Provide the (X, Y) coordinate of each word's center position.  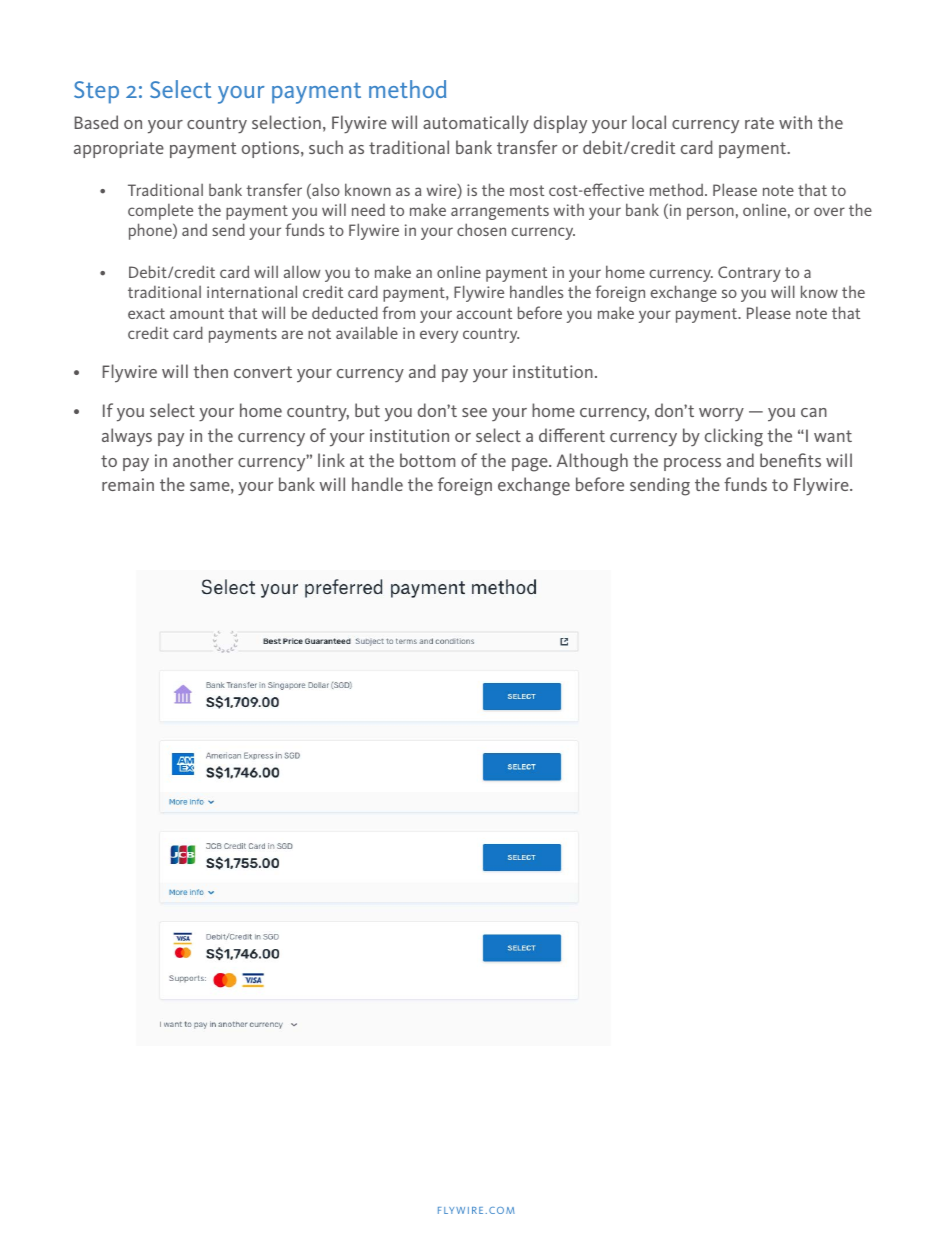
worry (721, 414)
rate (759, 123)
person (710, 213)
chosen (481, 229)
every (439, 336)
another (203, 460)
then (210, 371)
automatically (476, 124)
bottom (427, 460)
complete (160, 212)
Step (96, 92)
